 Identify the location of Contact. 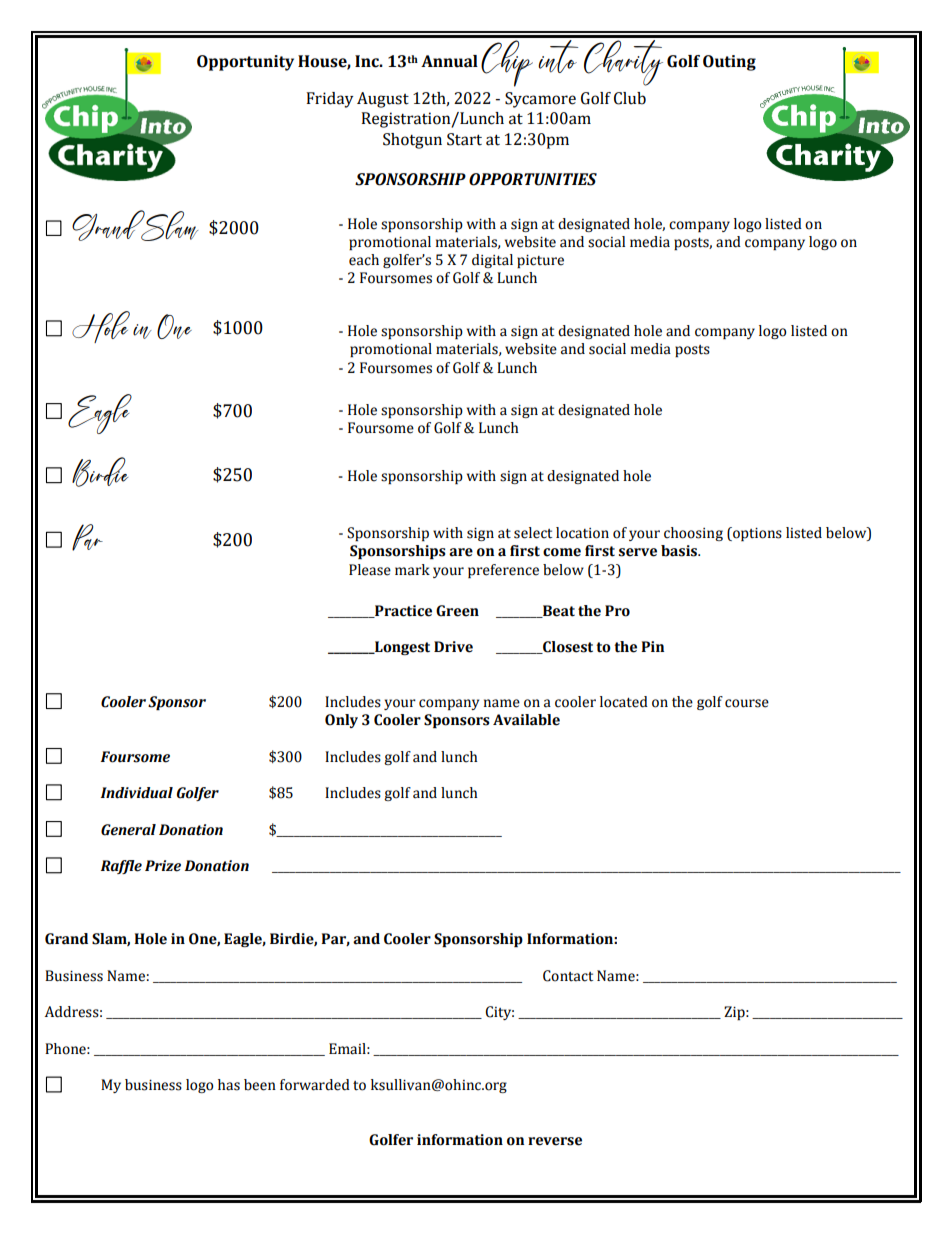
(568, 976).
